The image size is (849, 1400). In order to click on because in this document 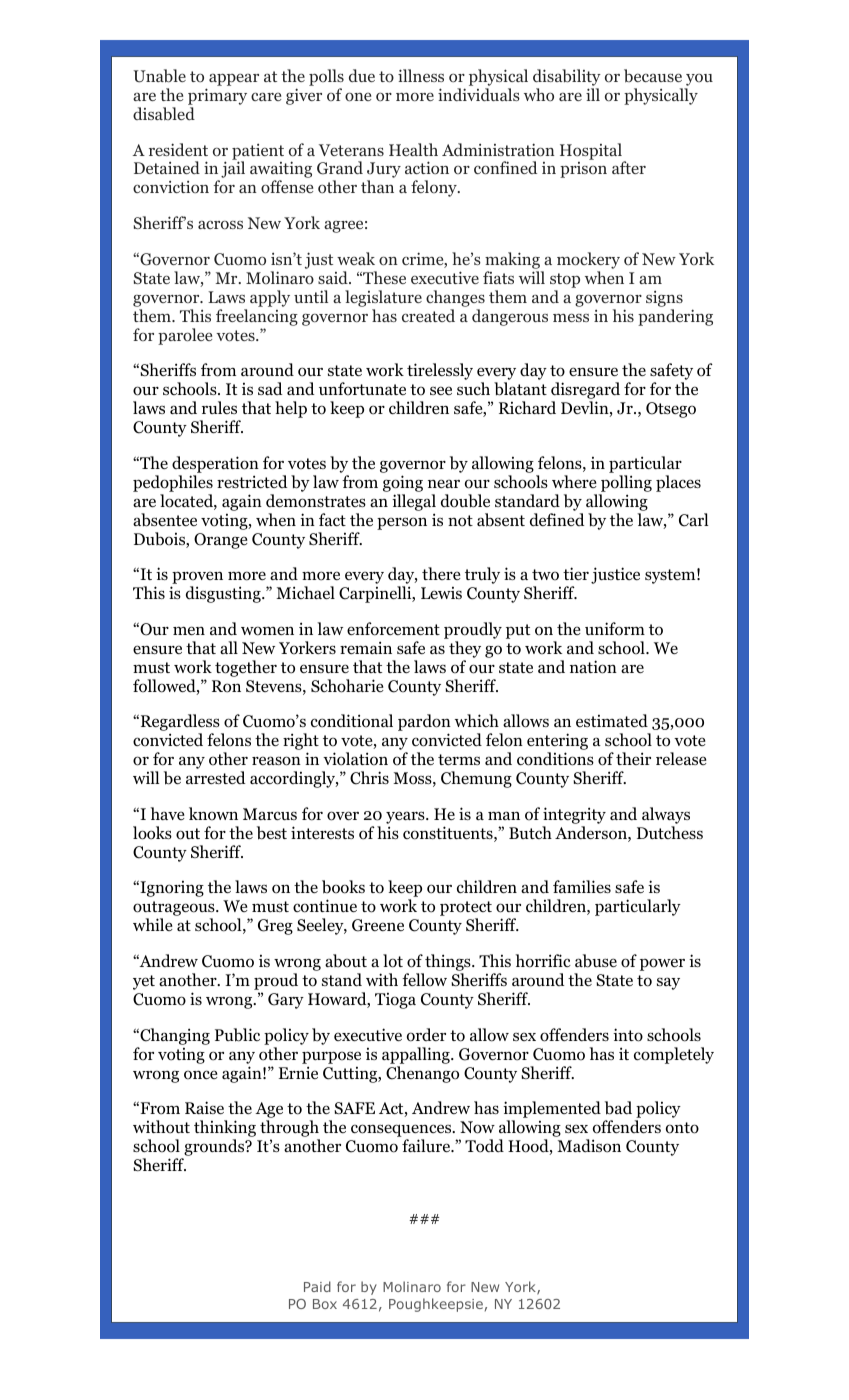, I will do `click(653, 76)`.
